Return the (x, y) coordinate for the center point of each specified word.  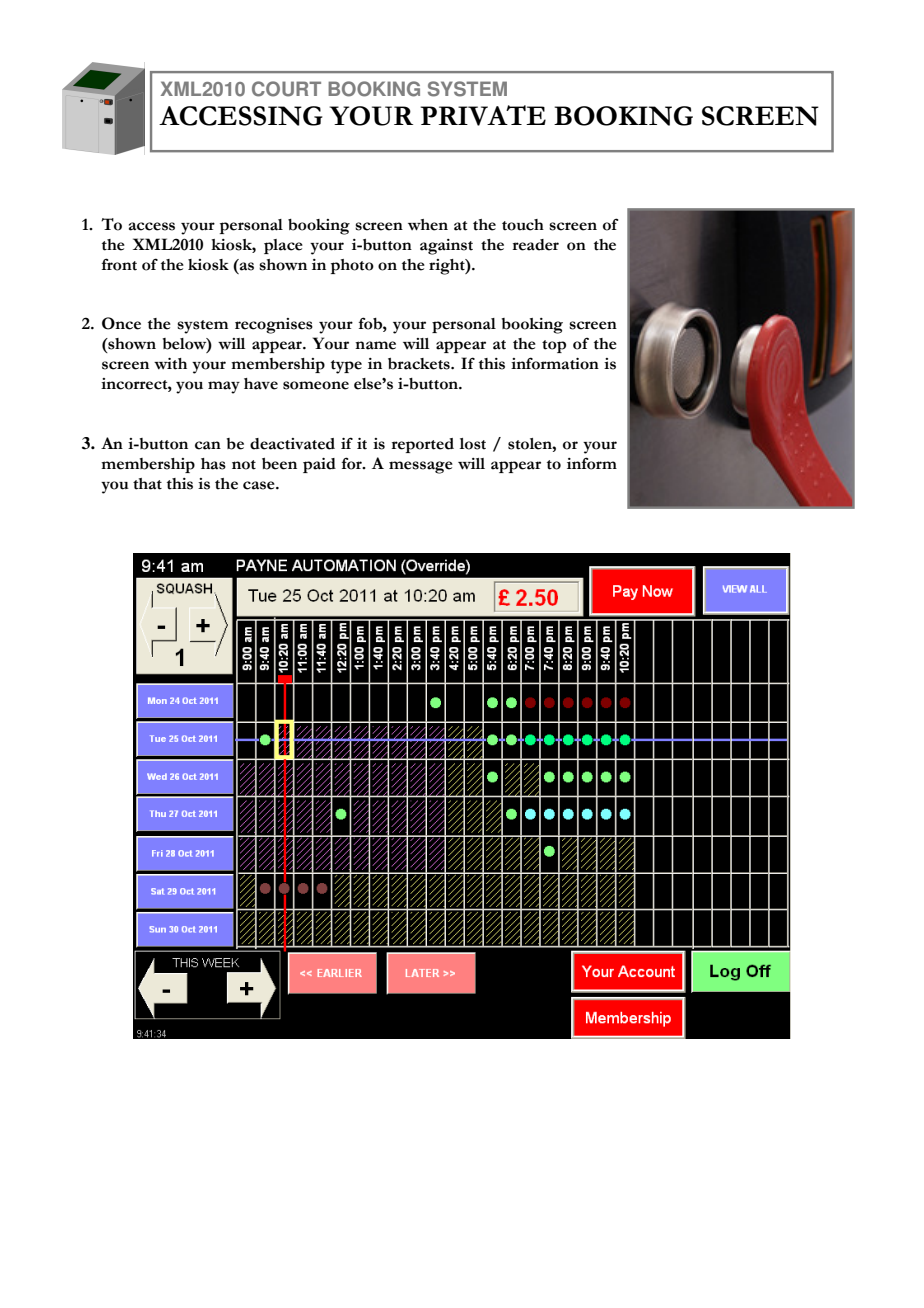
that (147, 484)
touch (523, 225)
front (119, 264)
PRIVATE (483, 115)
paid (319, 465)
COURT (286, 89)
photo (352, 266)
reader (536, 245)
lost (473, 444)
